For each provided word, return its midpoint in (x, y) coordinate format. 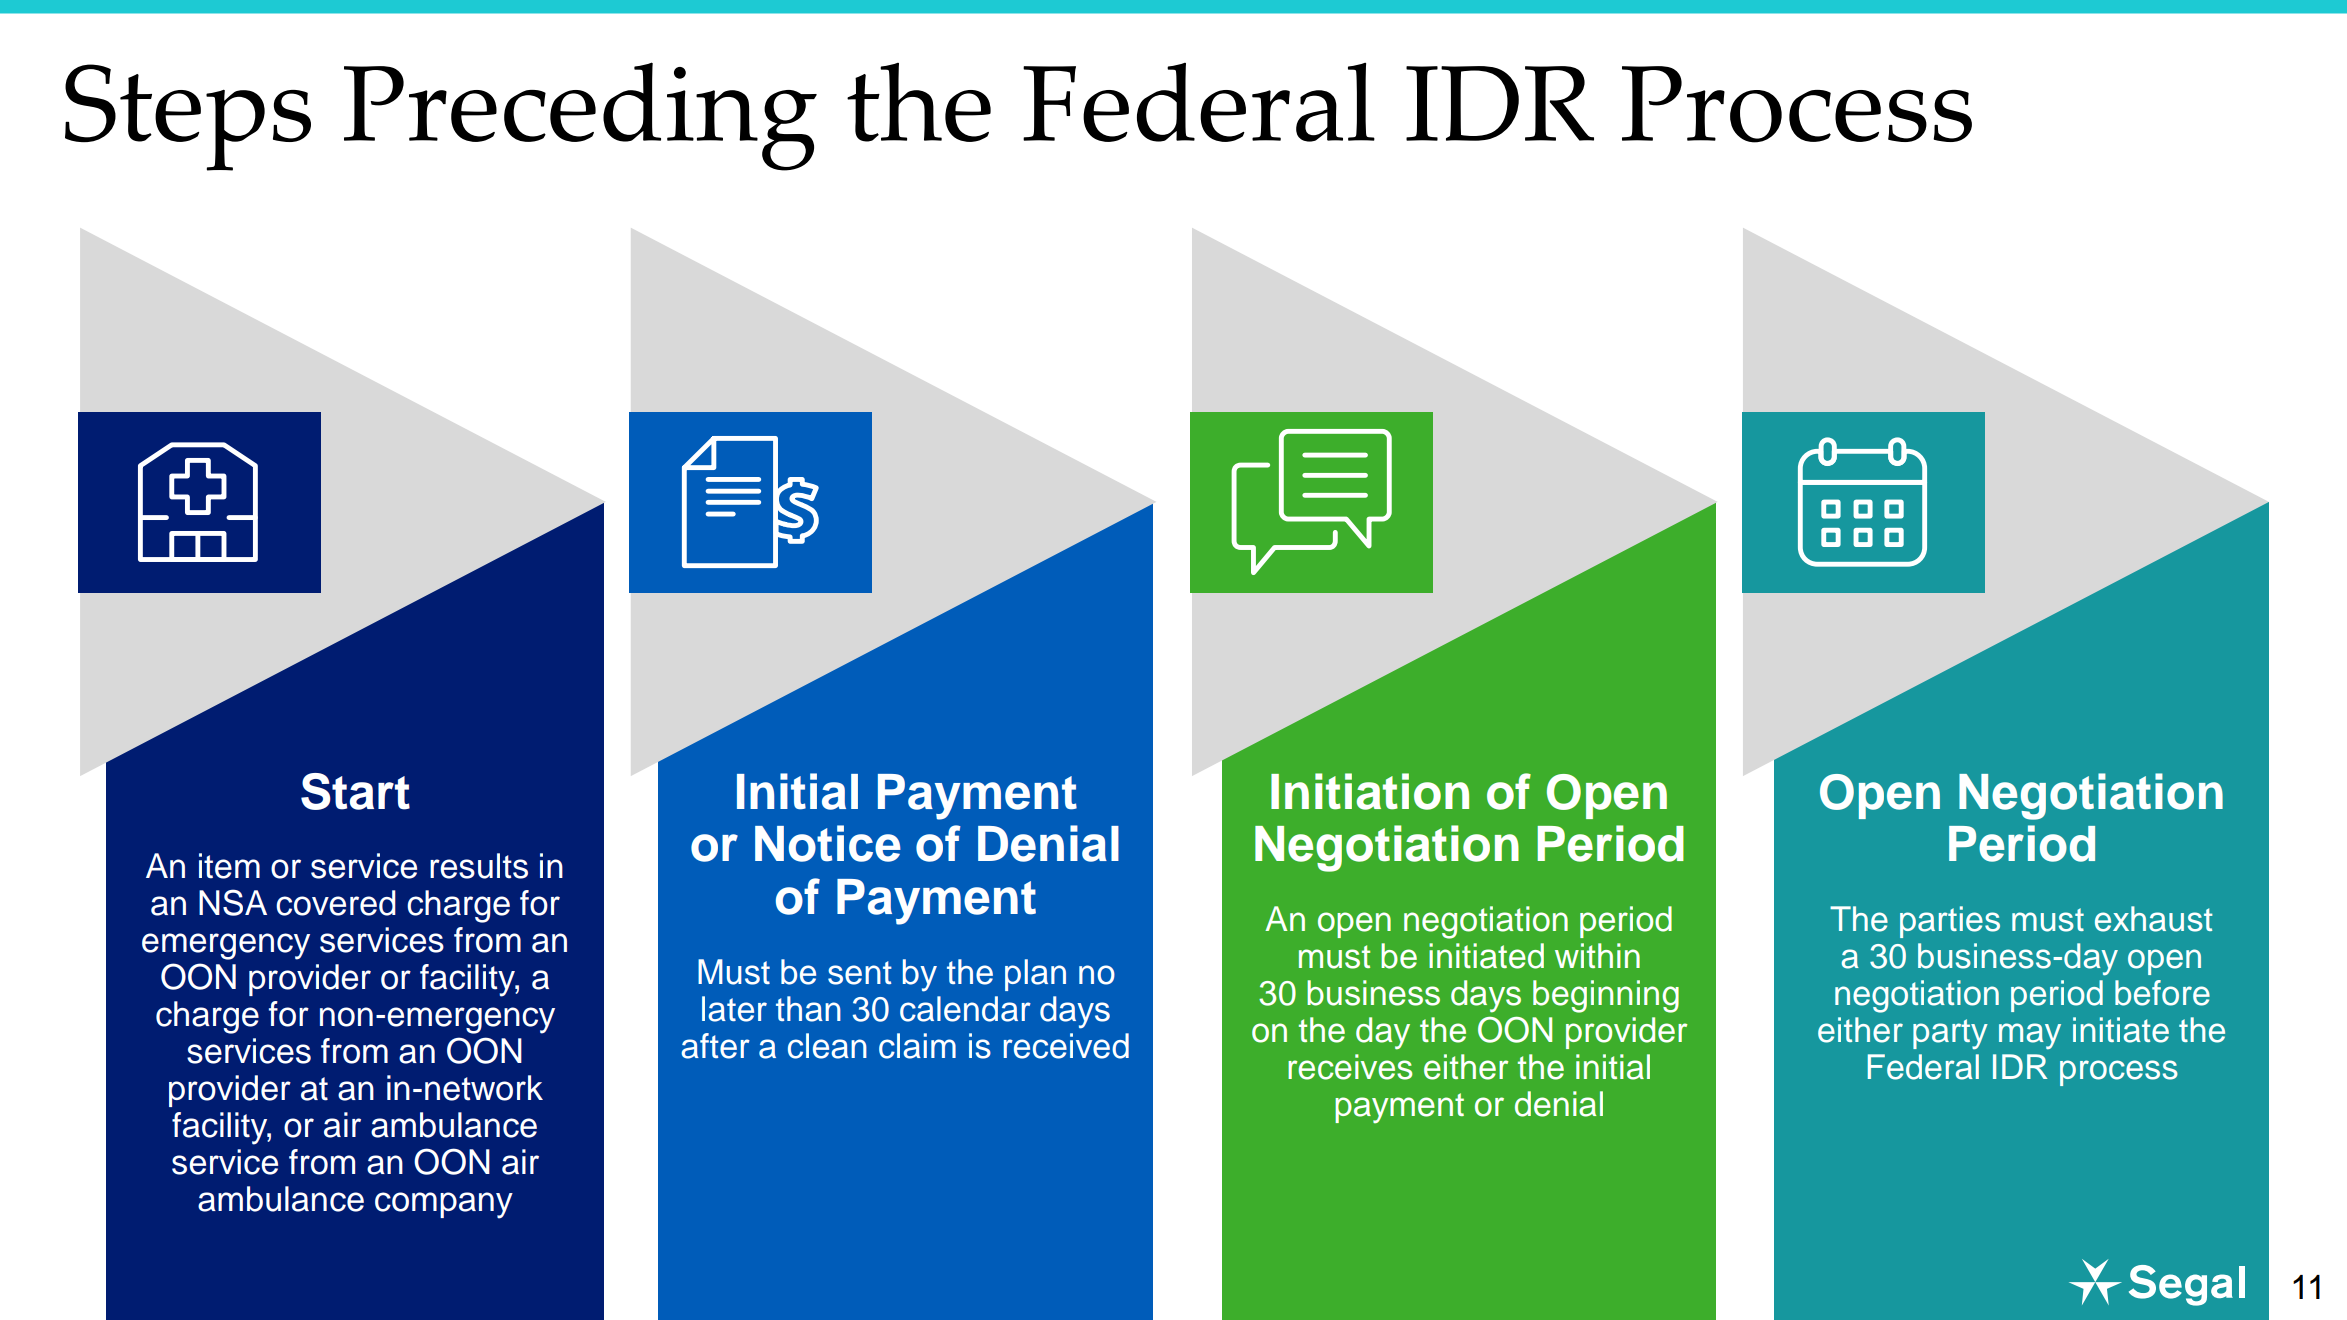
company (444, 1205)
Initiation (1370, 791)
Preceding (580, 116)
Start (355, 791)
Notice (828, 843)
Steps (188, 117)
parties (1950, 922)
